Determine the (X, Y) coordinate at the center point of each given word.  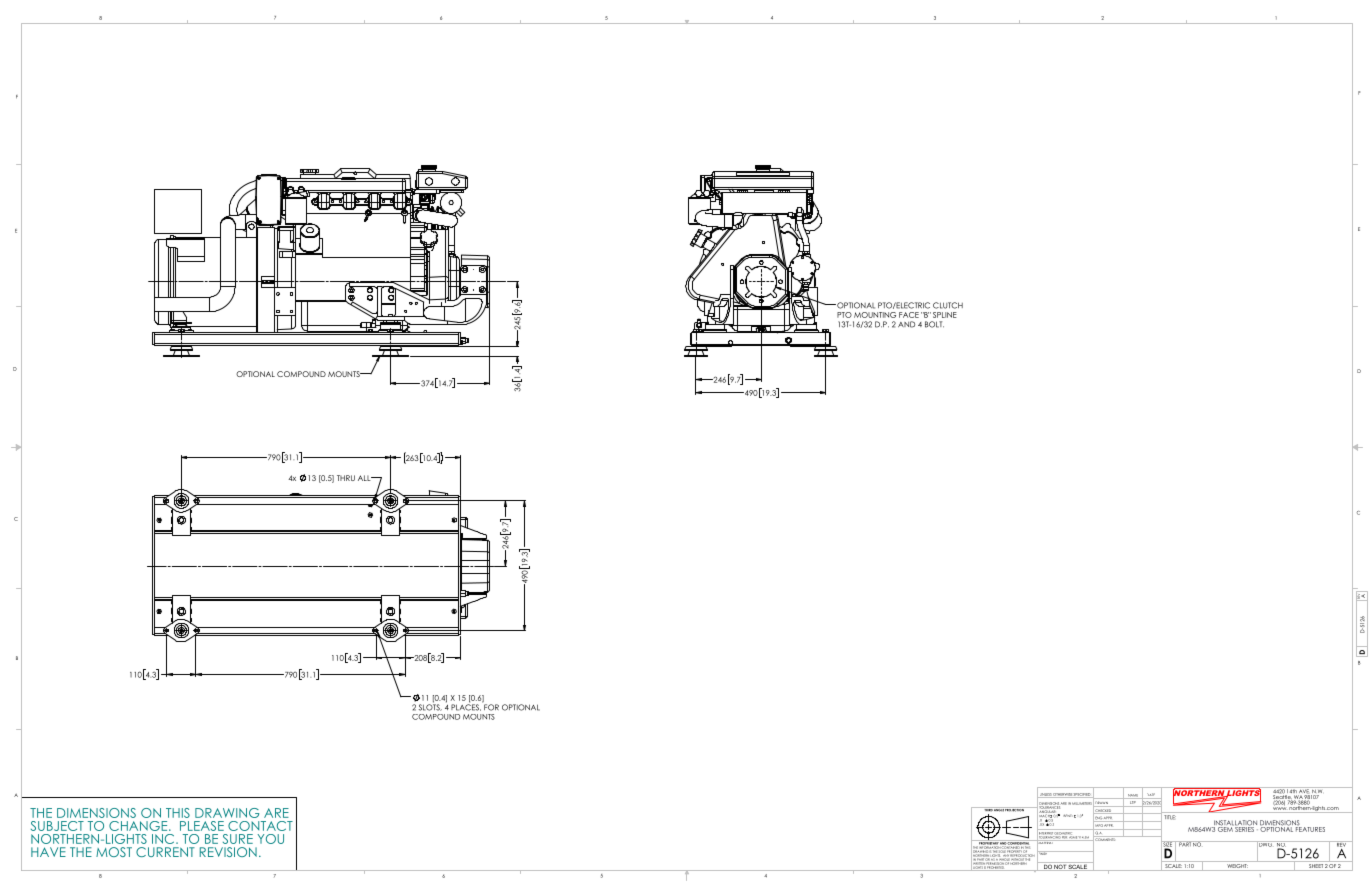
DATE (1150, 796)
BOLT (934, 324)
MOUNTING (875, 315)
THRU (346, 478)
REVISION (228, 852)
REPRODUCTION (1023, 855)
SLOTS (430, 706)
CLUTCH (948, 305)
